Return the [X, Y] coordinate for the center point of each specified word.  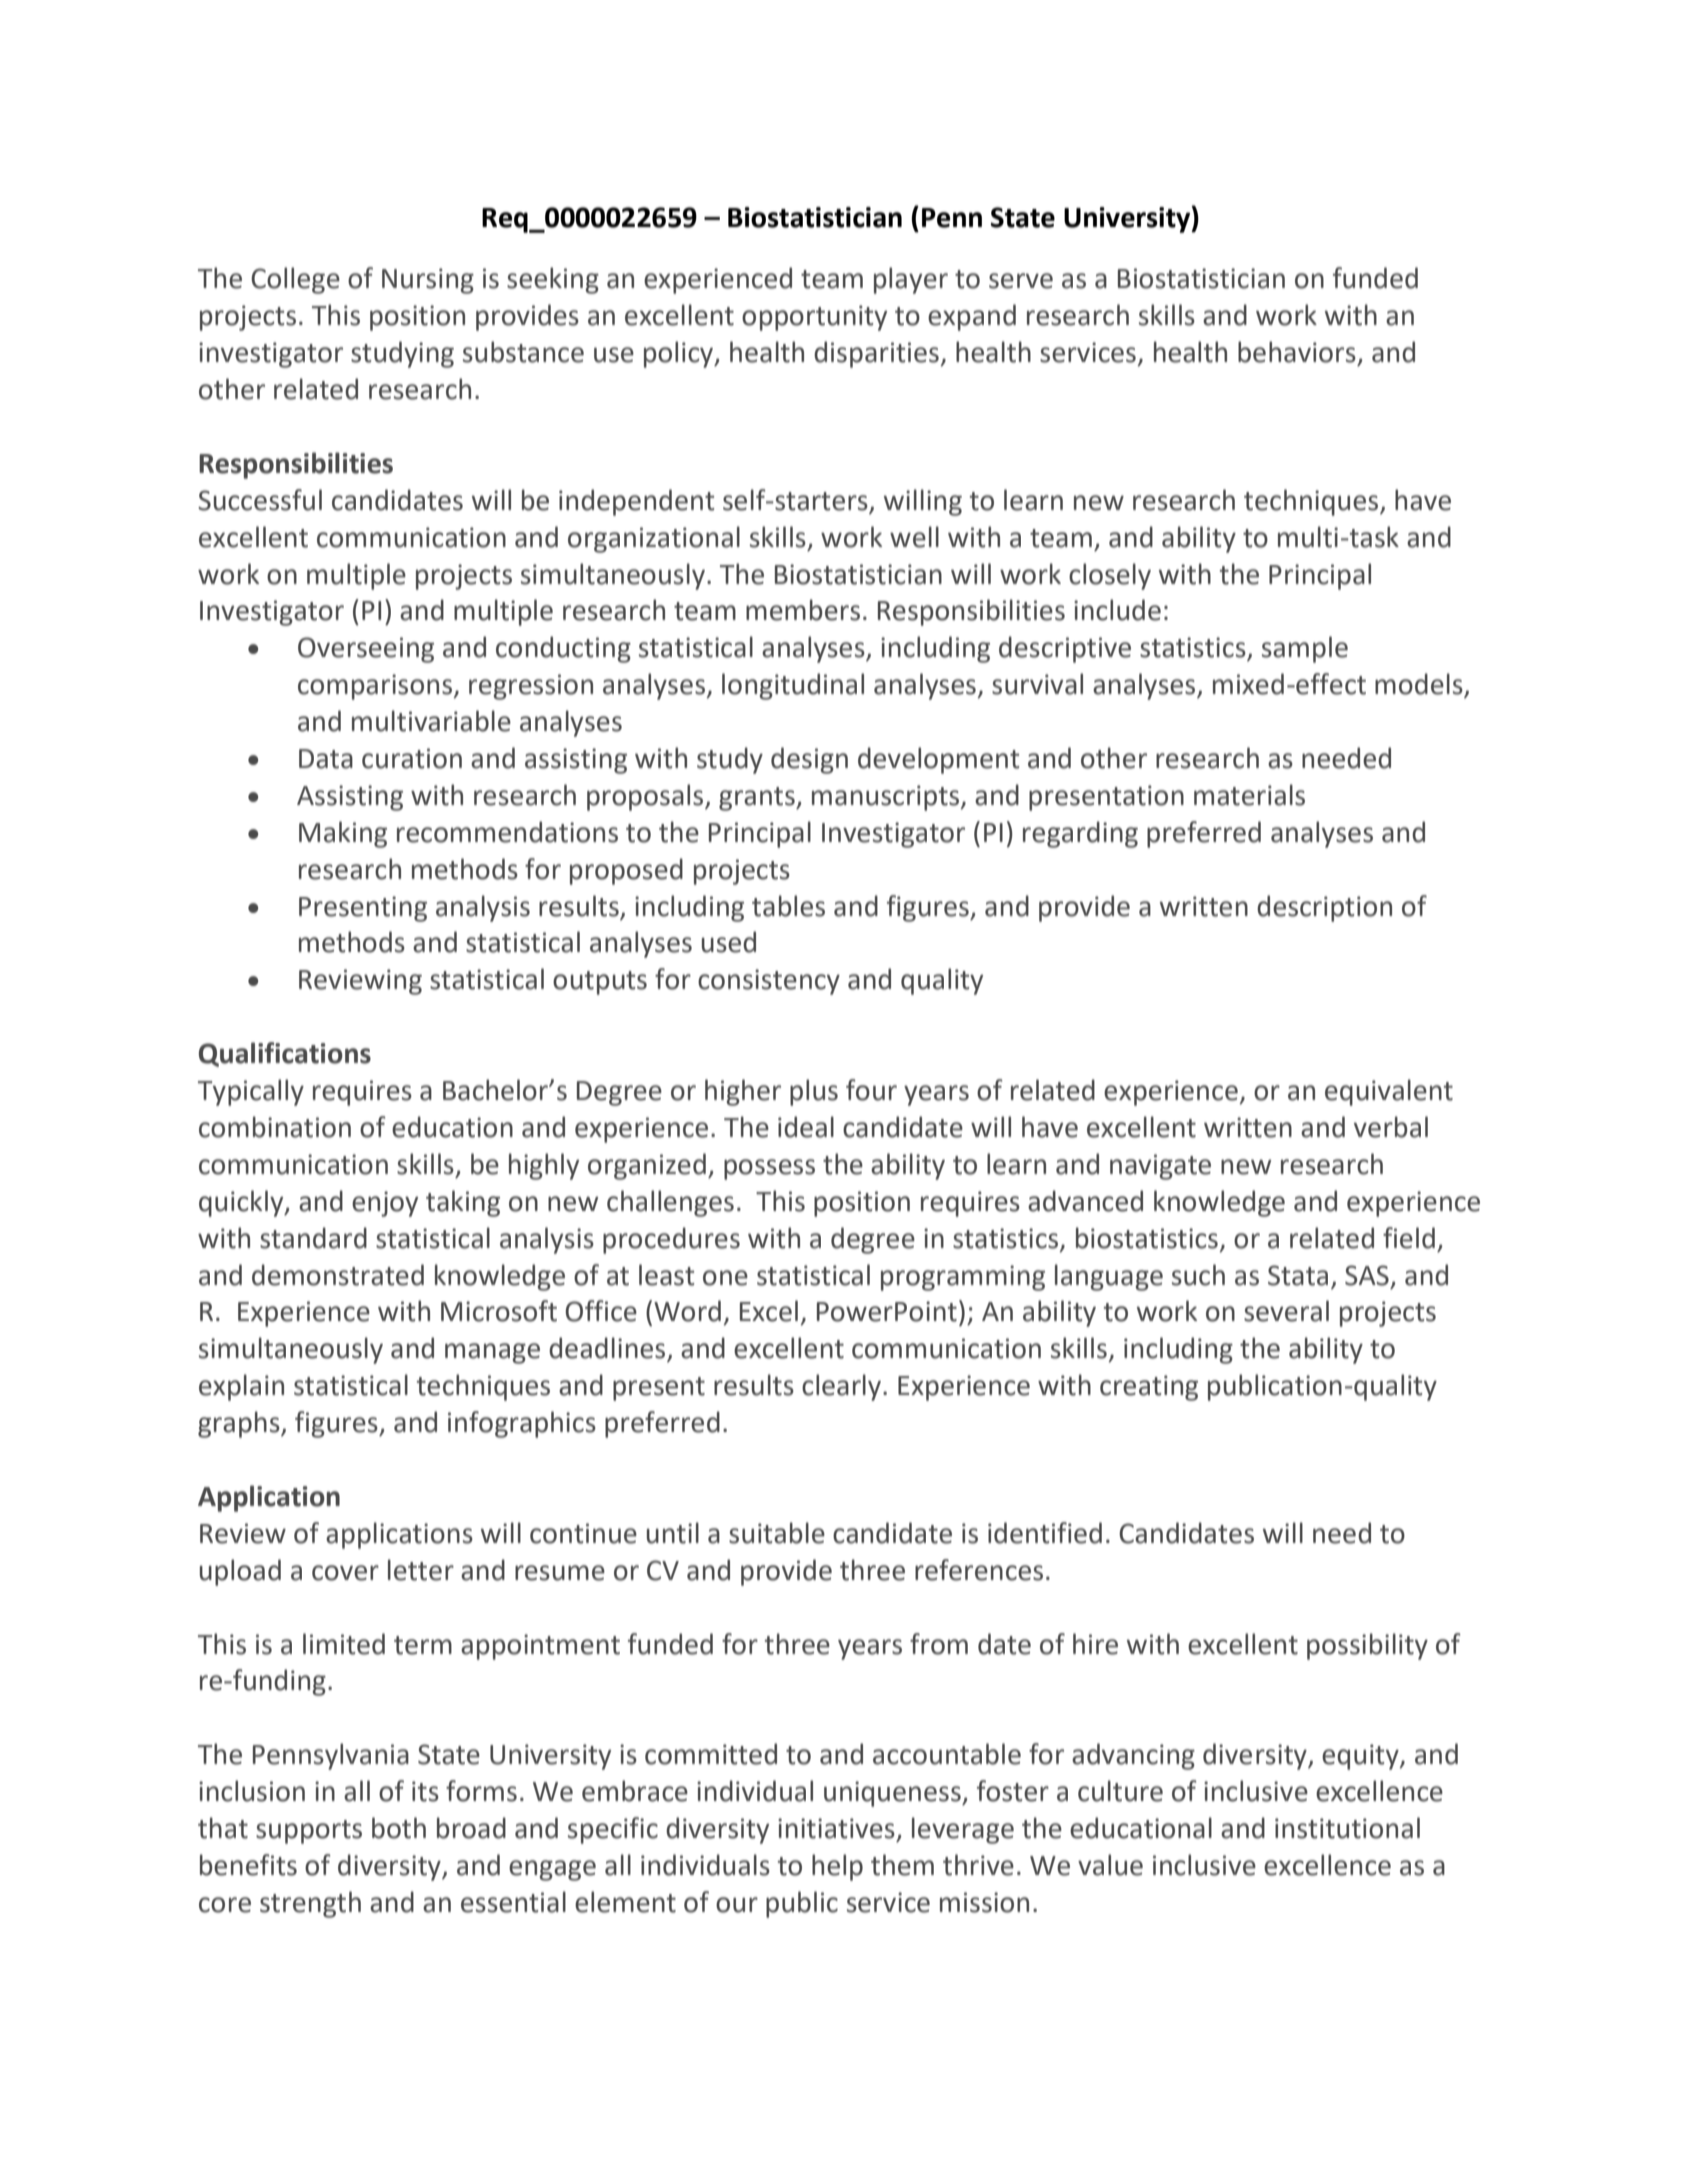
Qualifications [285, 1054]
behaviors [1297, 352]
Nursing [428, 281]
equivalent [1389, 1092]
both [399, 1828]
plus [814, 1092]
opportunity [814, 318]
